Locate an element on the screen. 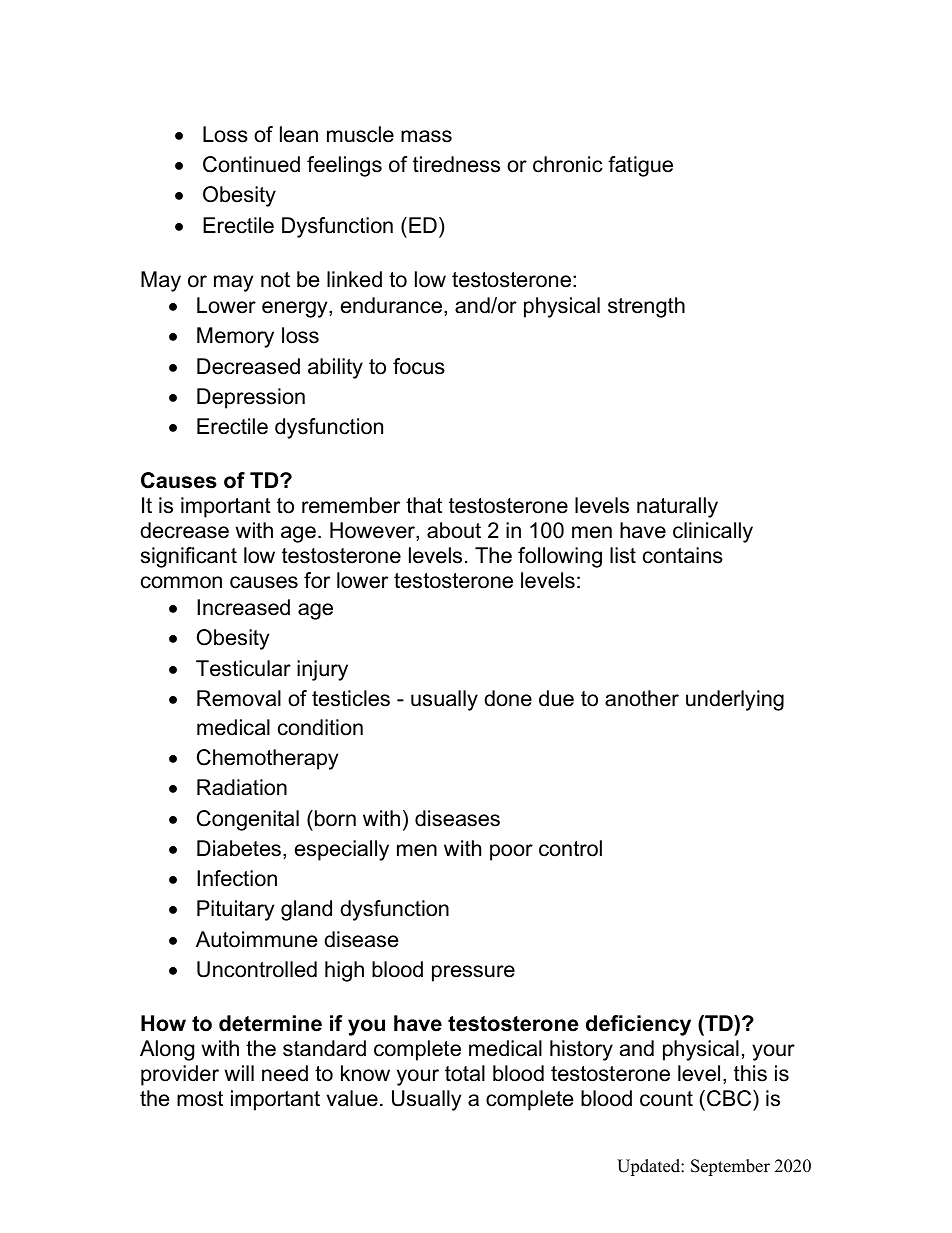 This screenshot has height=1233, width=952. another is located at coordinates (642, 698).
